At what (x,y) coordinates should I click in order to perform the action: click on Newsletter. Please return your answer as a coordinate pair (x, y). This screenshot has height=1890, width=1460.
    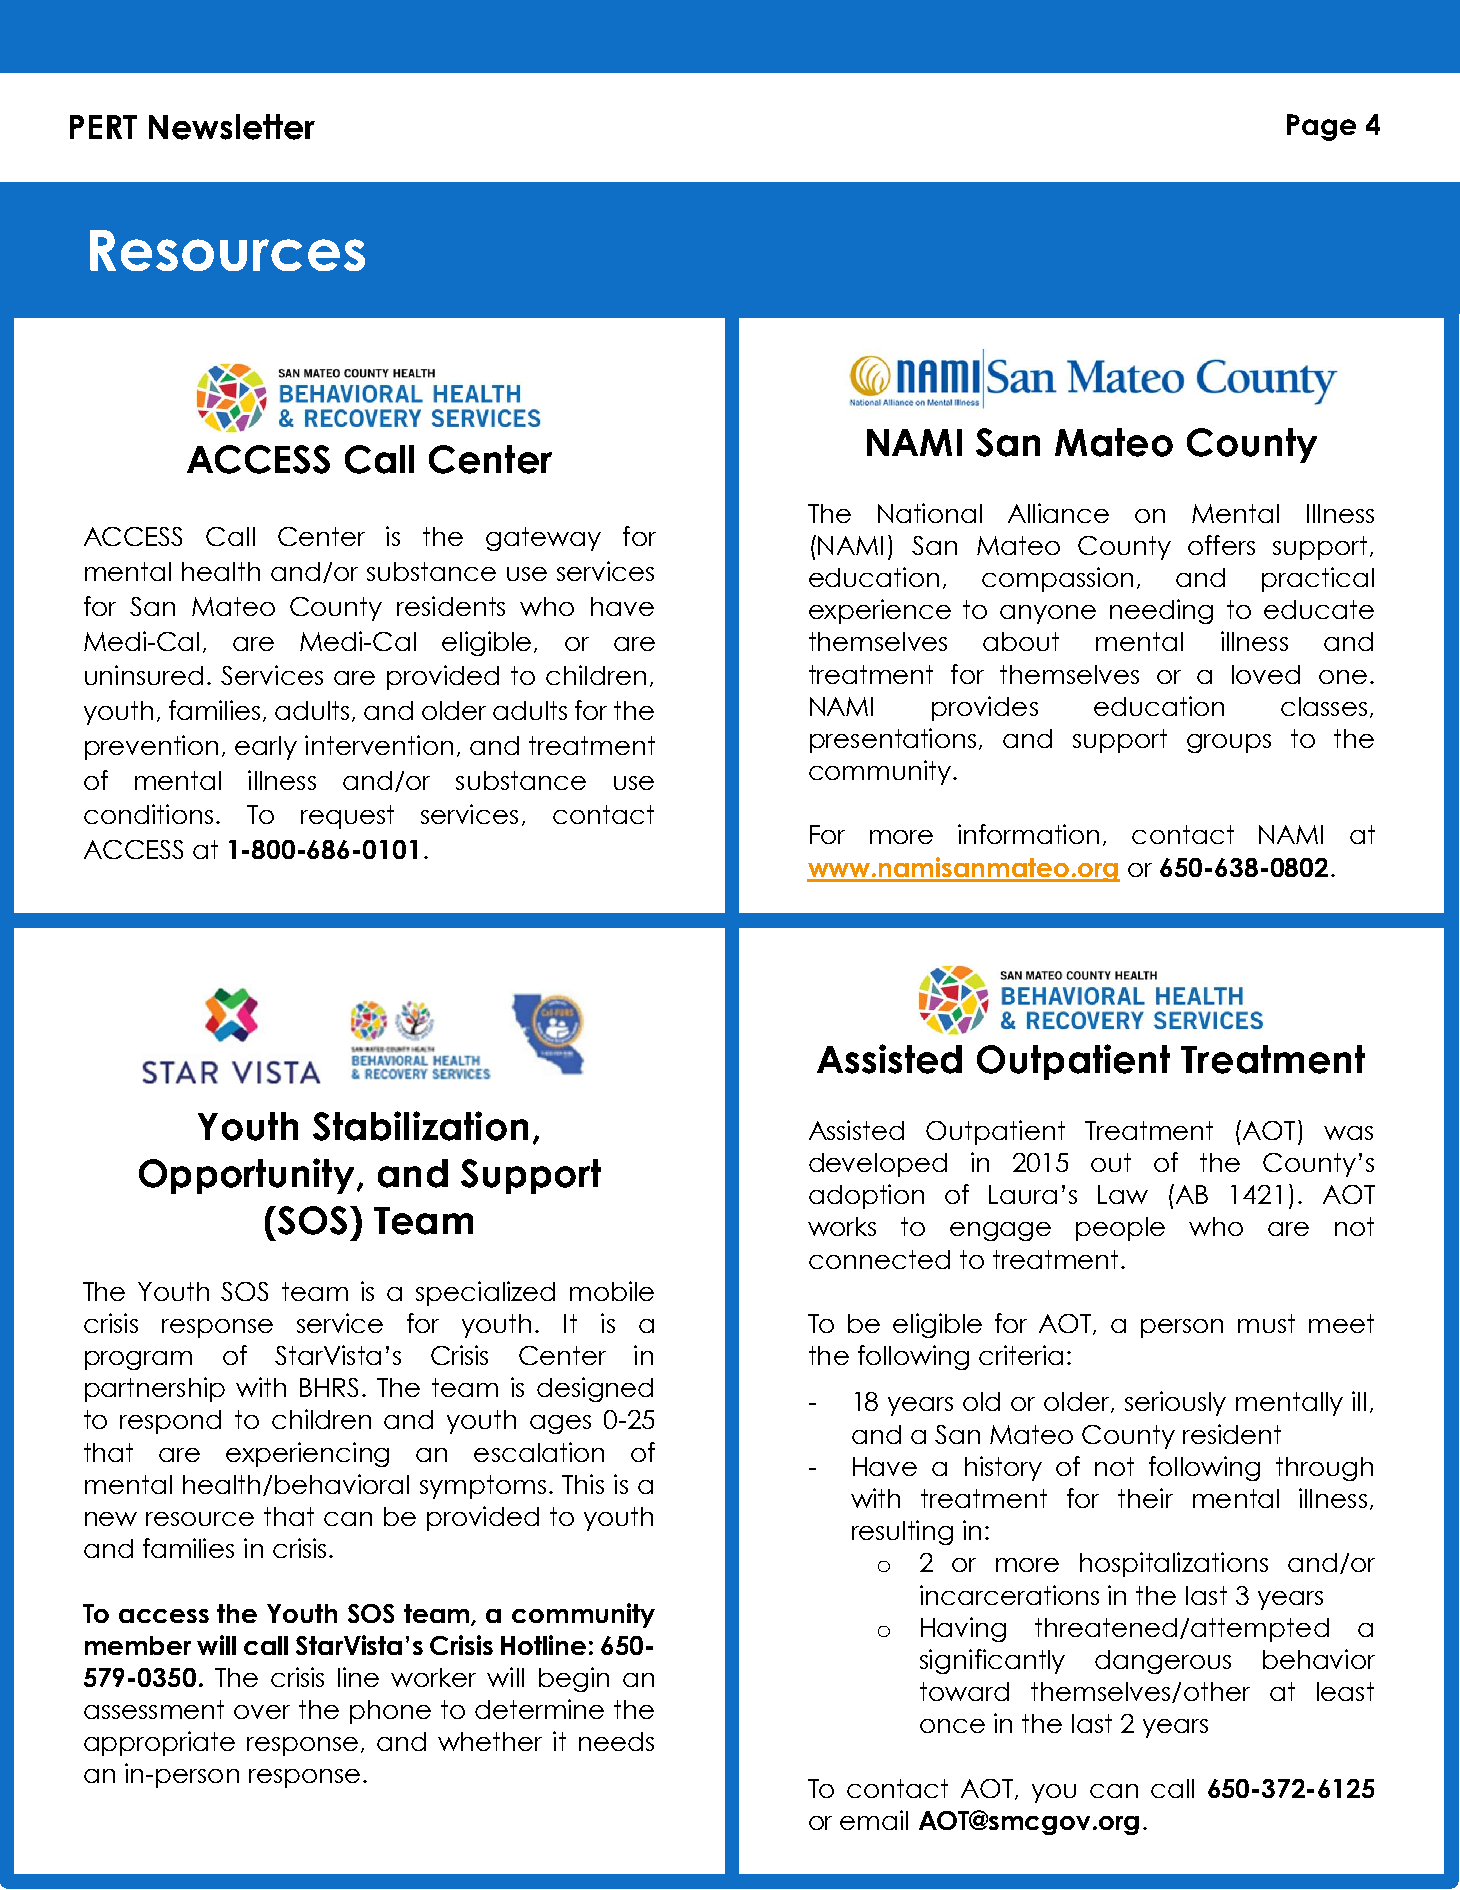
    Looking at the image, I should click on (232, 127).
